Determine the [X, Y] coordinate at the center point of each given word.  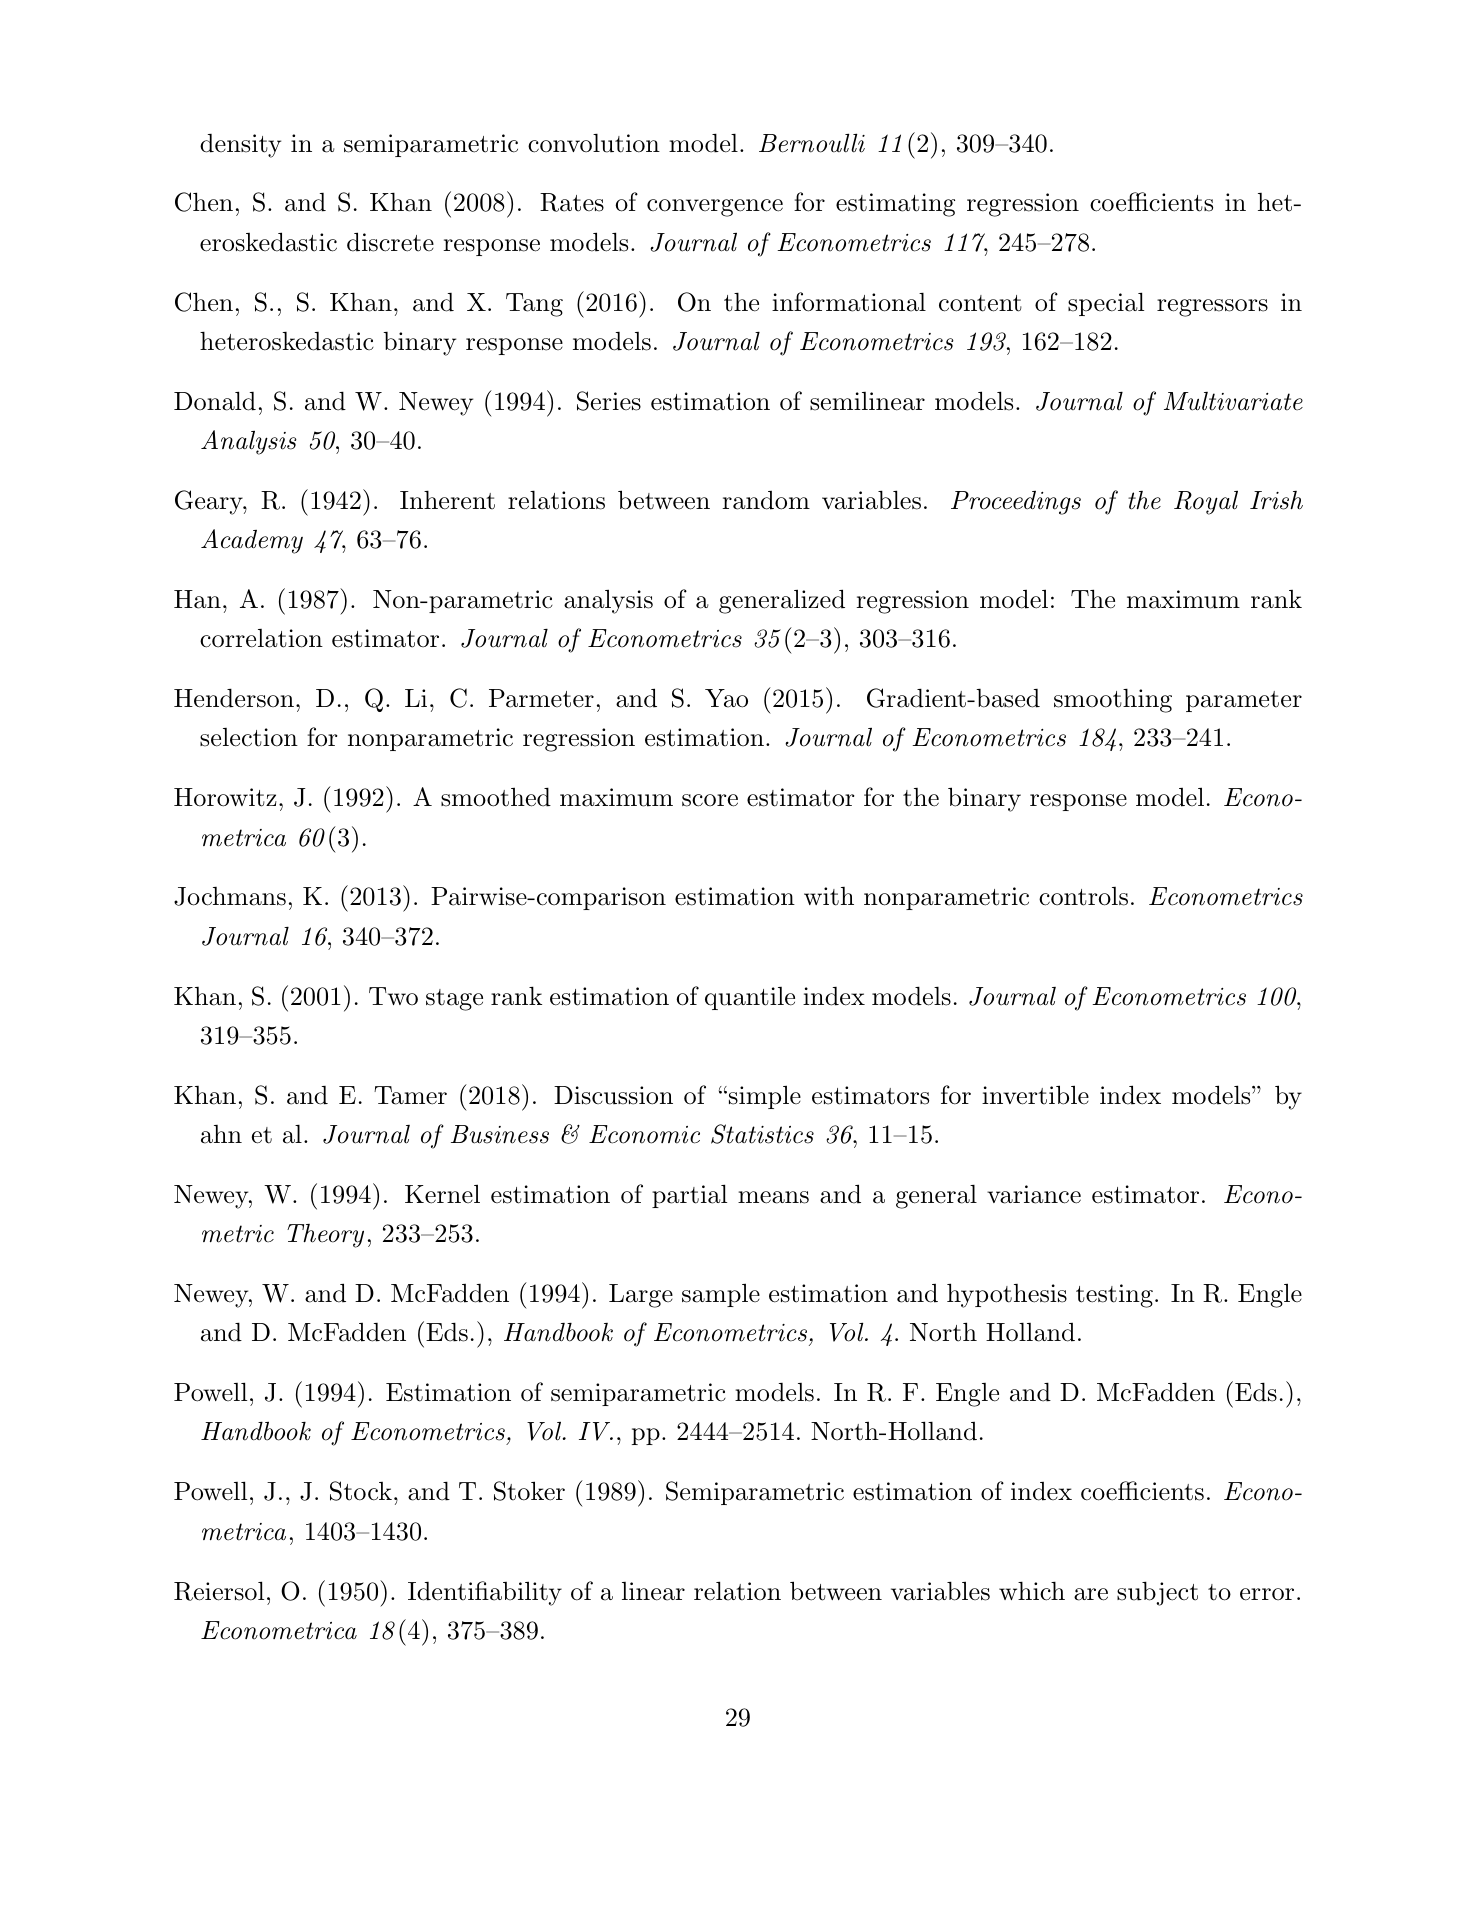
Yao [726, 698]
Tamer [410, 1095]
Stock [361, 1491]
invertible [1035, 1095]
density [240, 146]
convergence [715, 208]
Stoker [529, 1491]
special [1106, 304]
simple [763, 1097]
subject [1157, 1593]
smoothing [1113, 700]
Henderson [234, 698]
